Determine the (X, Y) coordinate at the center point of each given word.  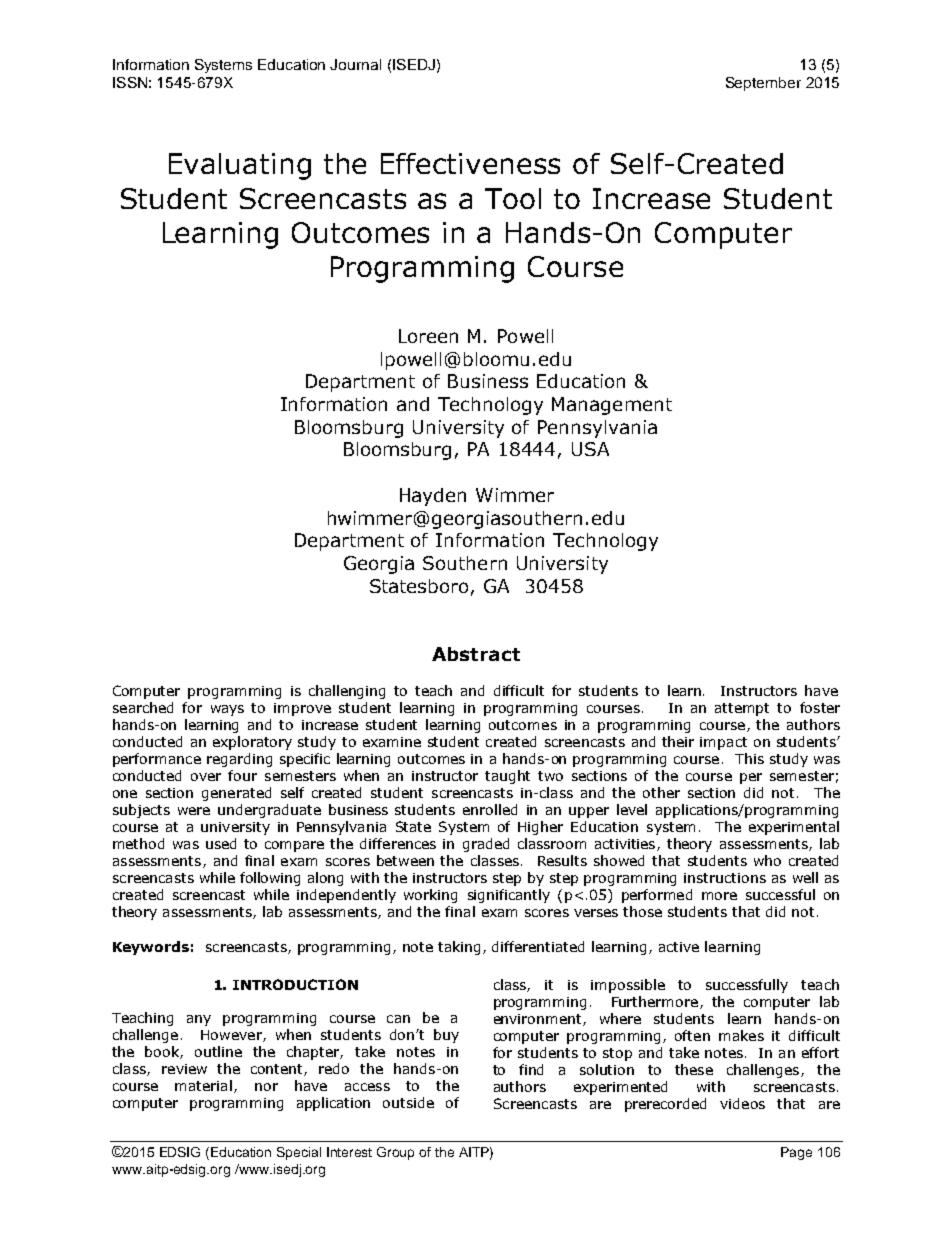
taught (507, 777)
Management (612, 406)
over (206, 777)
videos (742, 1103)
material (203, 1085)
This (749, 758)
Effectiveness (470, 163)
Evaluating (240, 166)
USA (590, 449)
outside (408, 1102)
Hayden (433, 497)
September (763, 84)
